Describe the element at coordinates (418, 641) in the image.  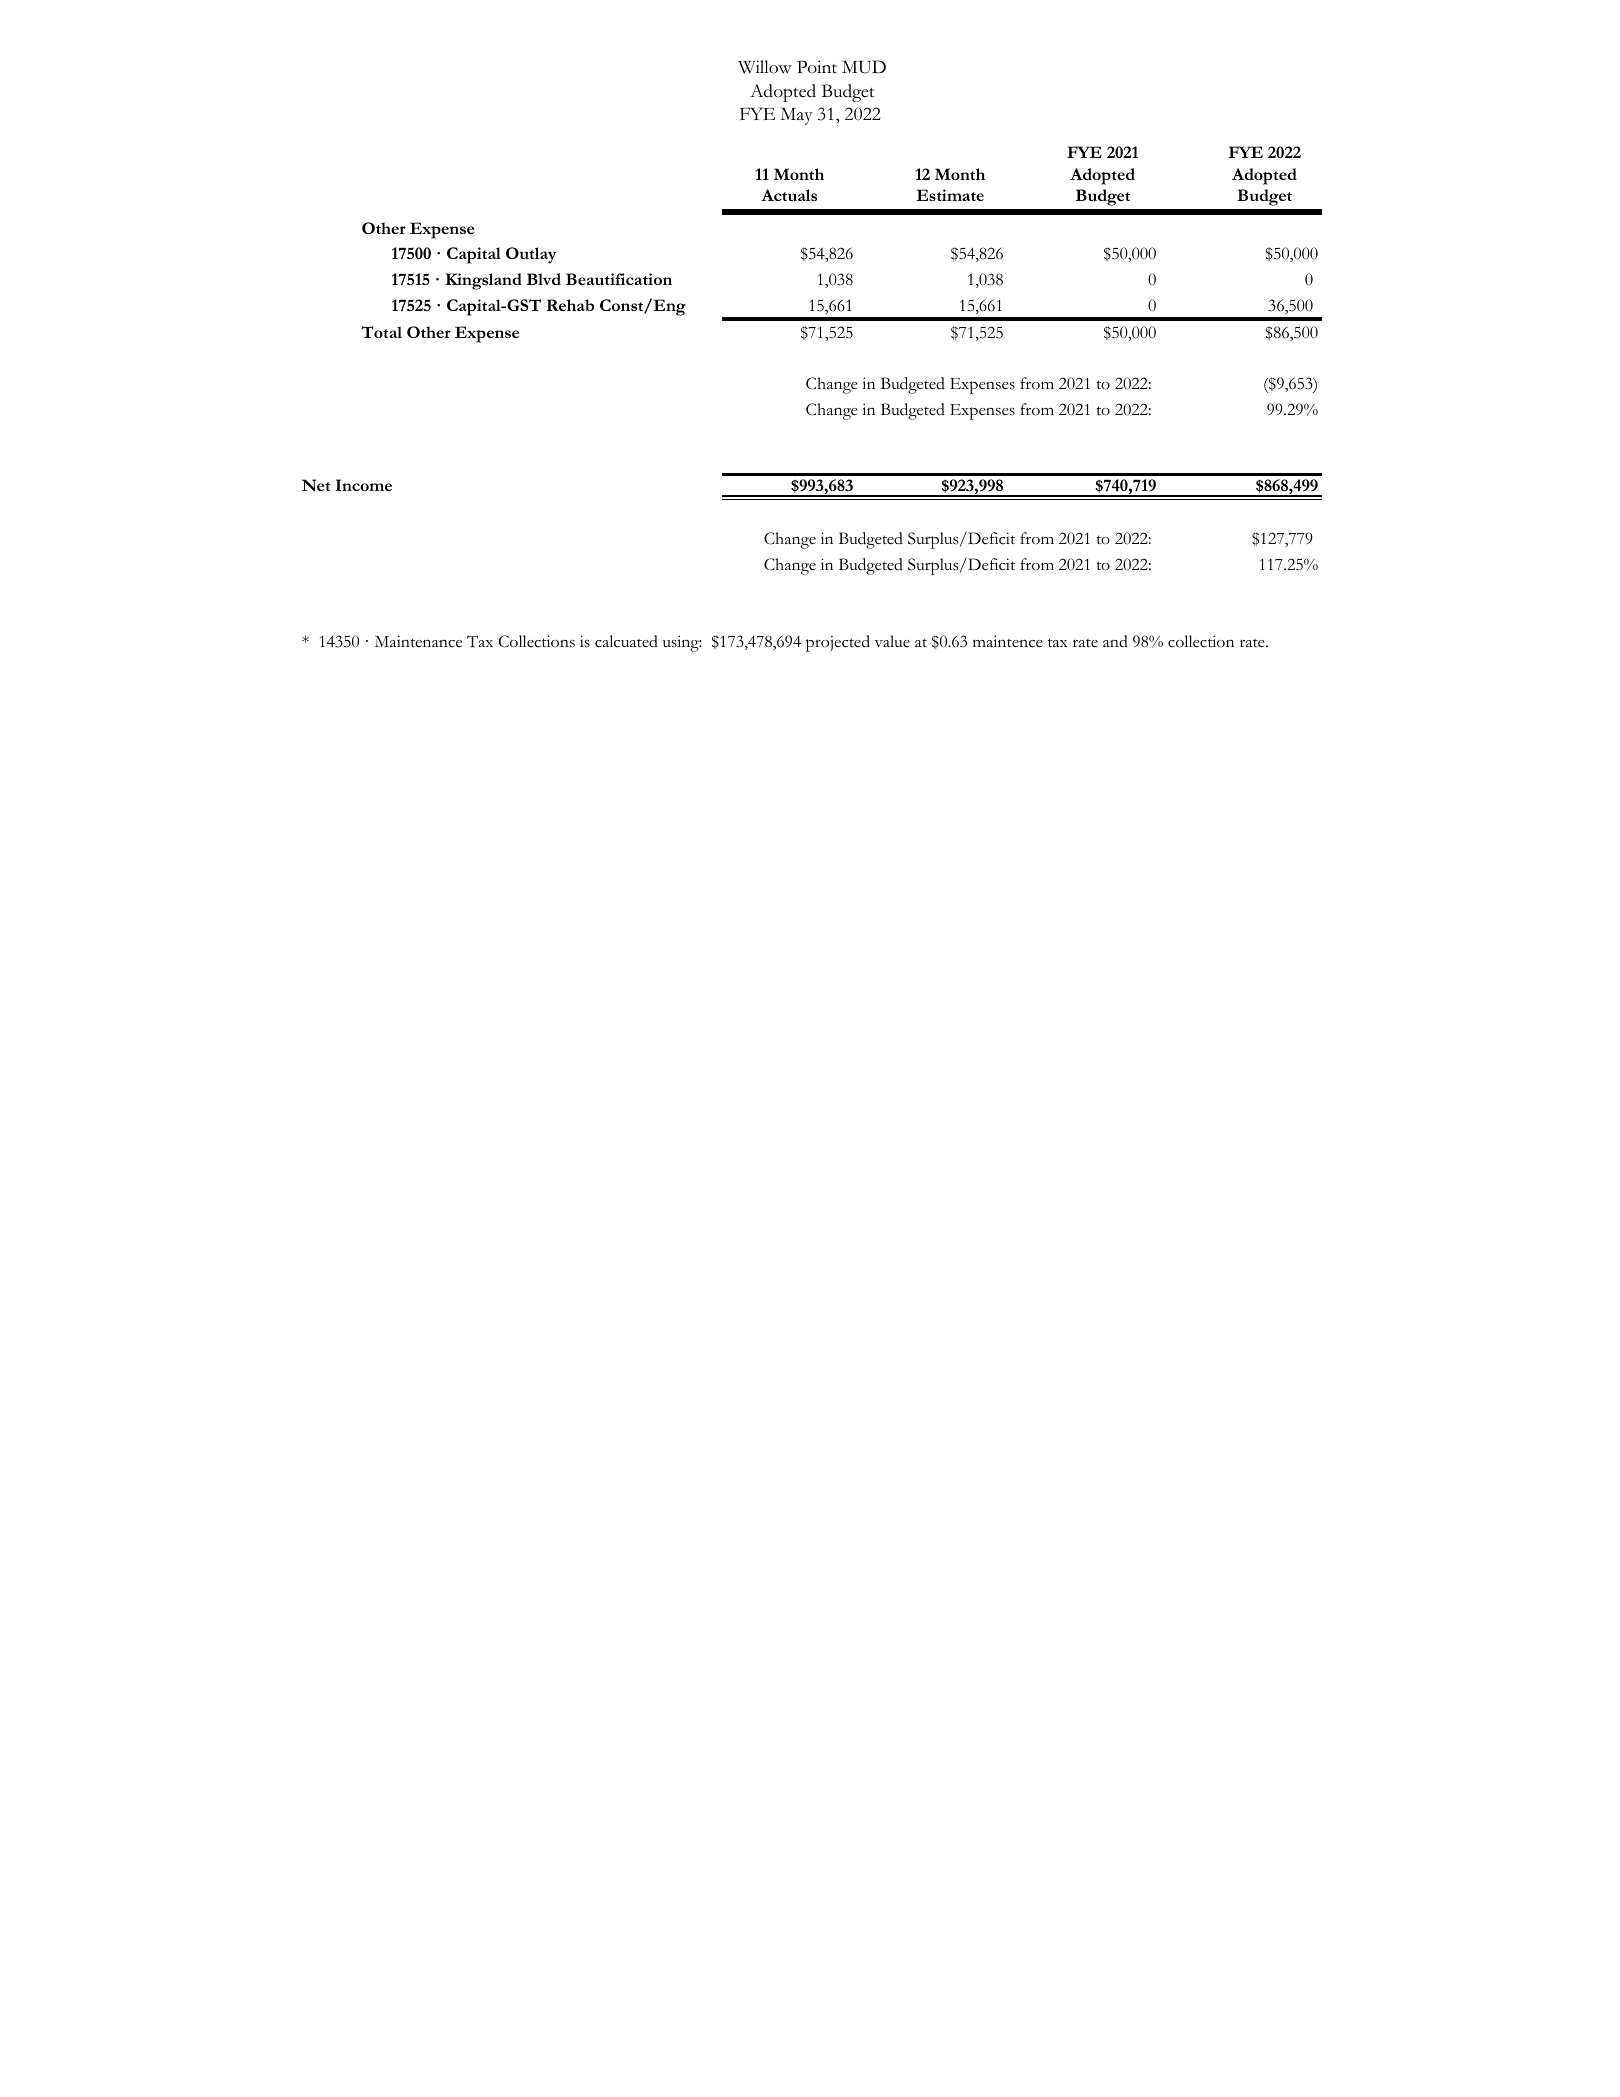
I see `Maintenance` at that location.
